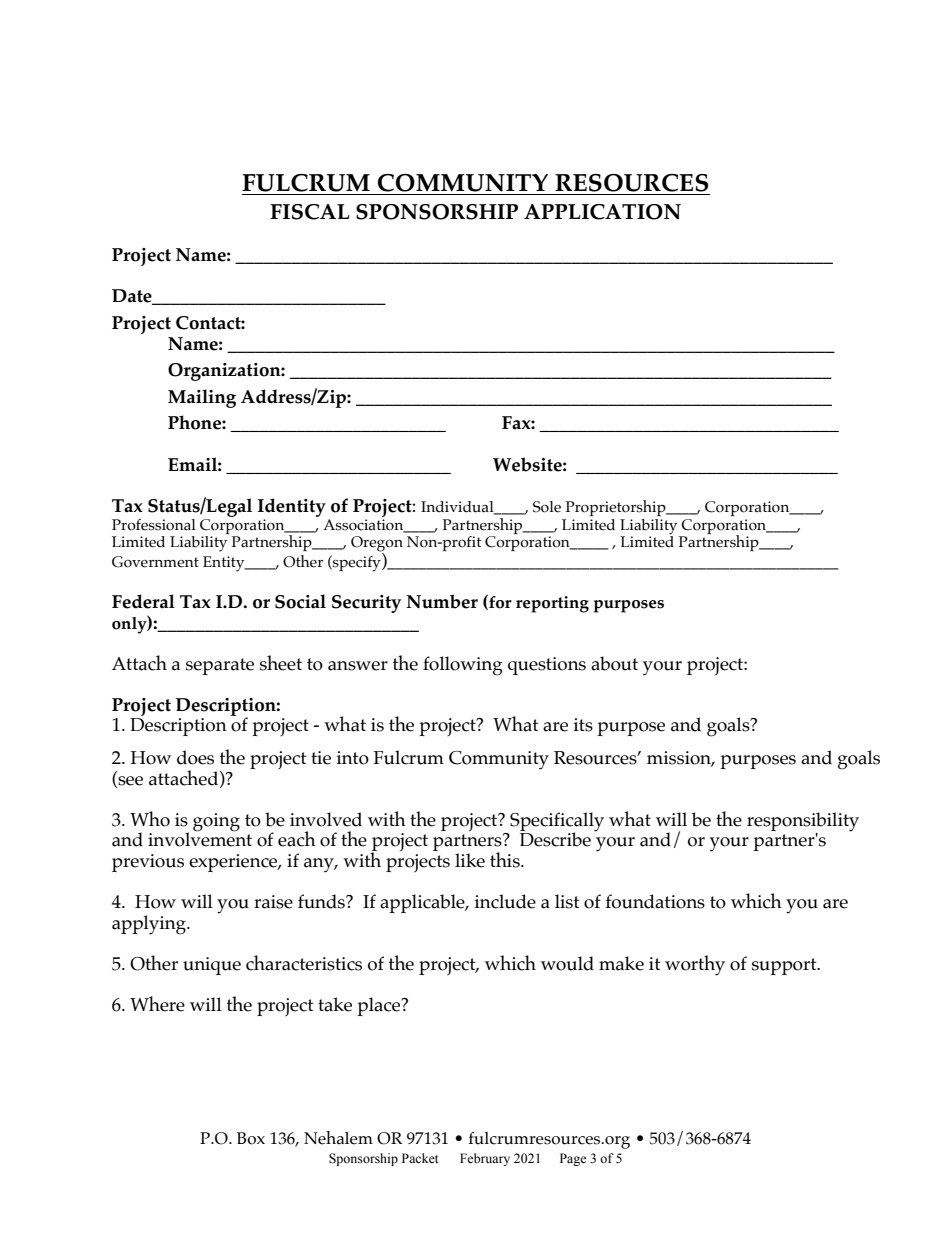  Describe the element at coordinates (377, 544) in the screenshot. I see `Oregon` at that location.
